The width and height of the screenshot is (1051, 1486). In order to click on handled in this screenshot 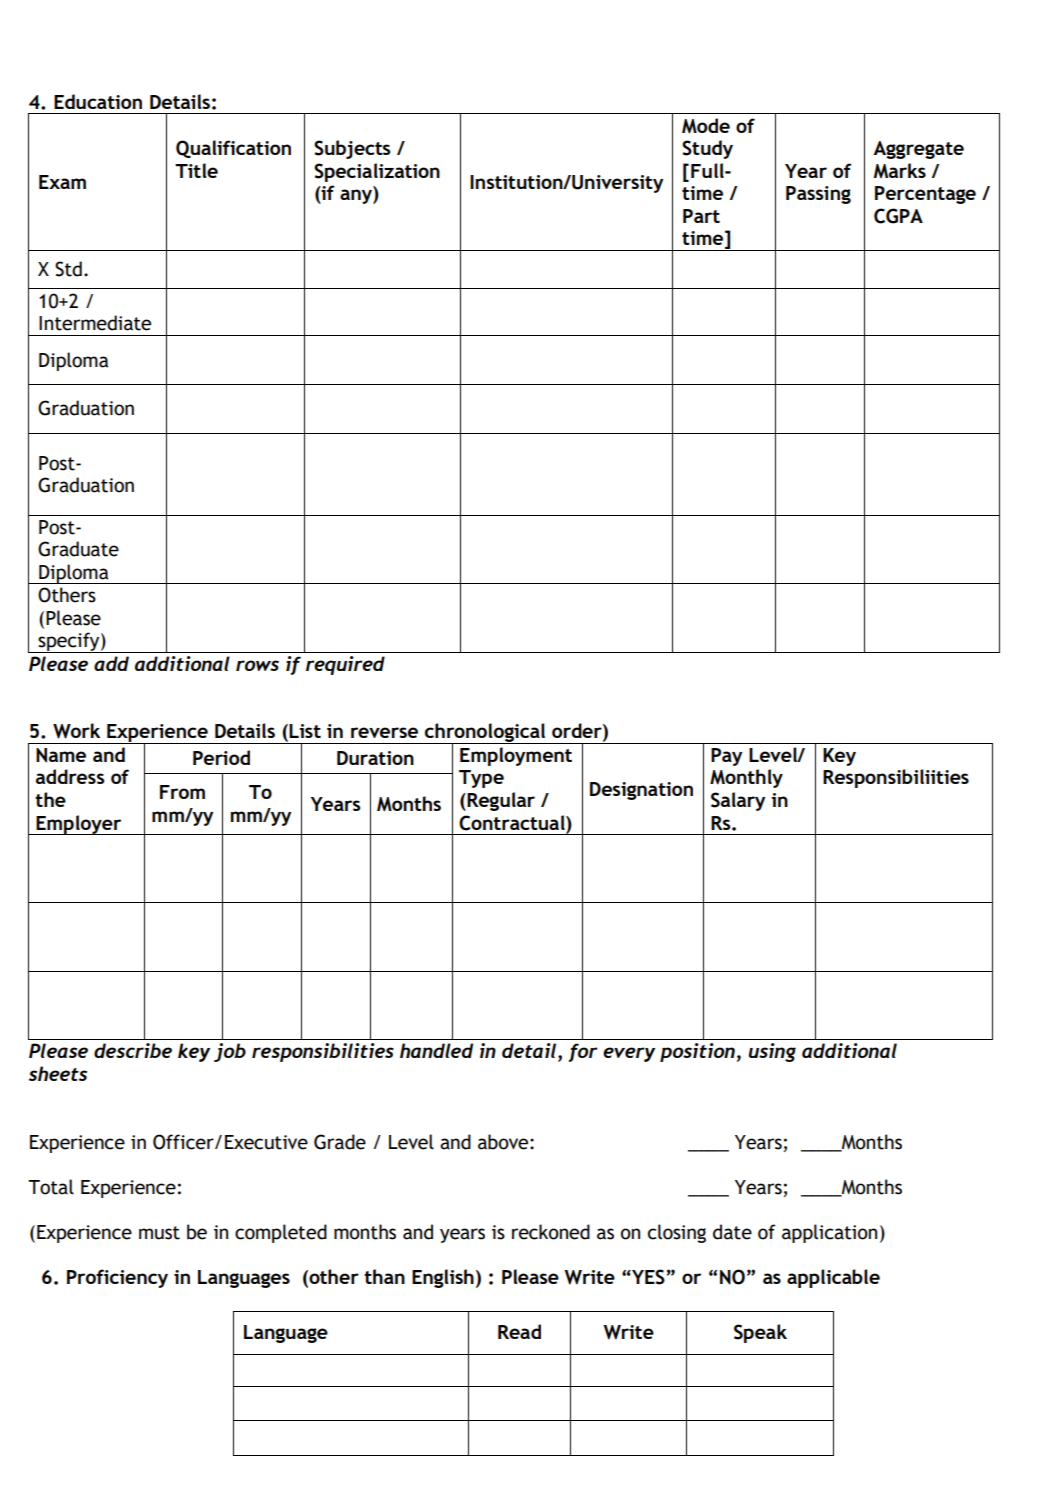, I will do `click(436, 1050)`.
